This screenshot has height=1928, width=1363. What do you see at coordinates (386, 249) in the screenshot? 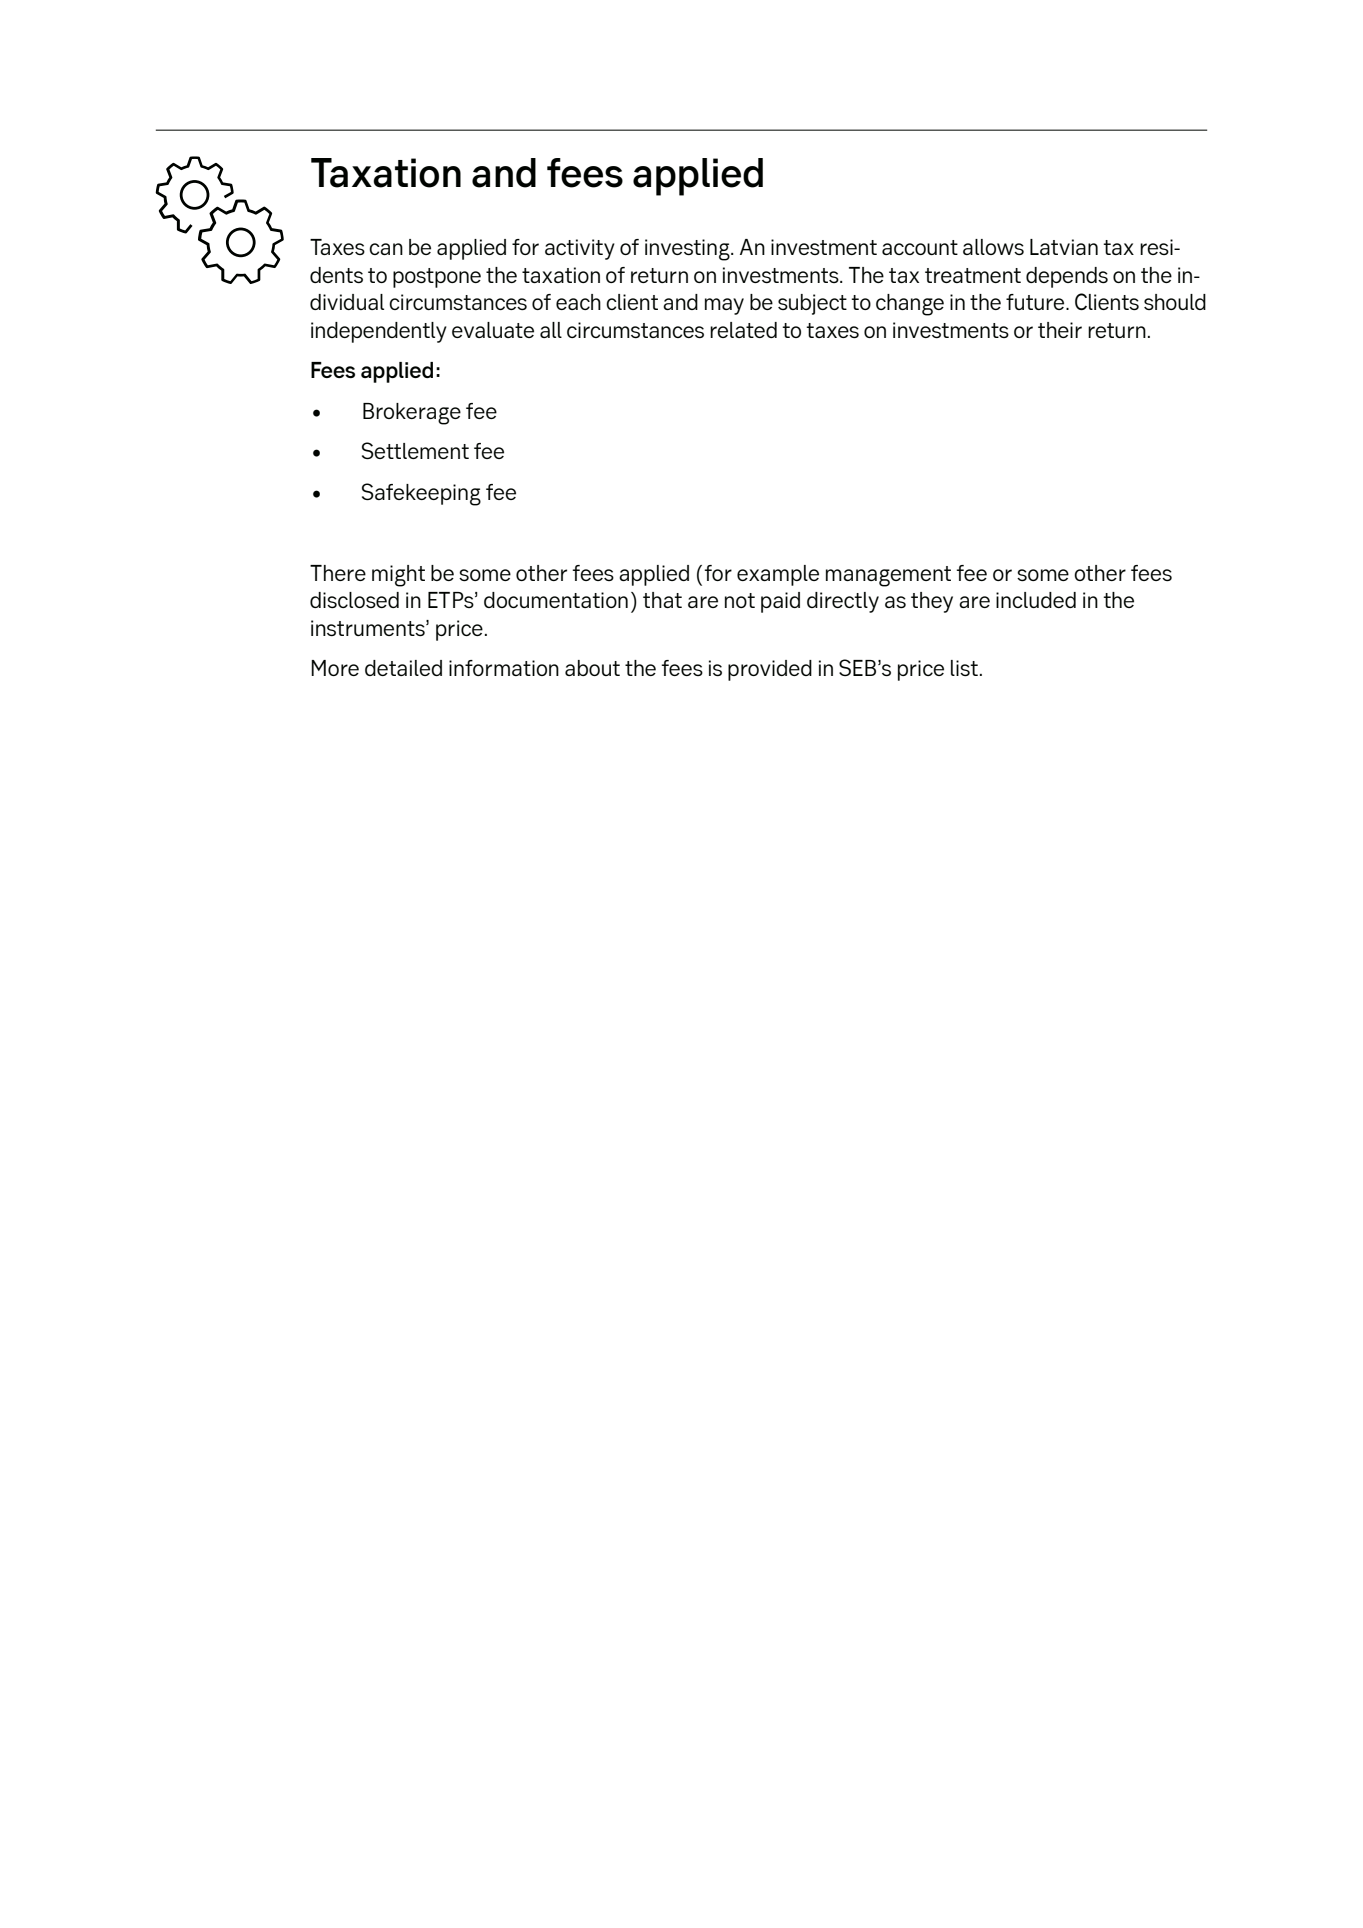
I see `can` at bounding box center [386, 249].
